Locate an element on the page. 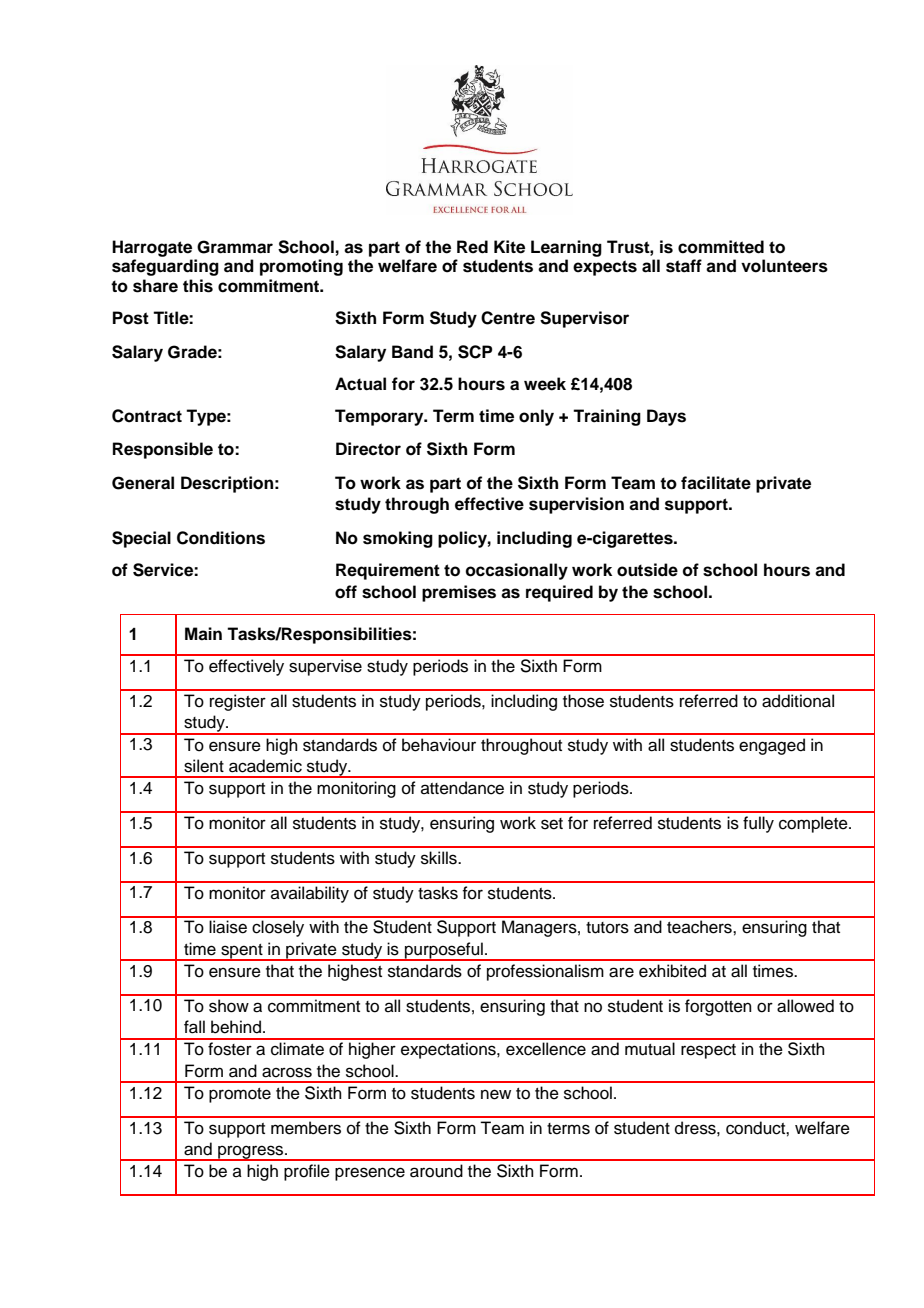  engaged is located at coordinates (772, 746).
